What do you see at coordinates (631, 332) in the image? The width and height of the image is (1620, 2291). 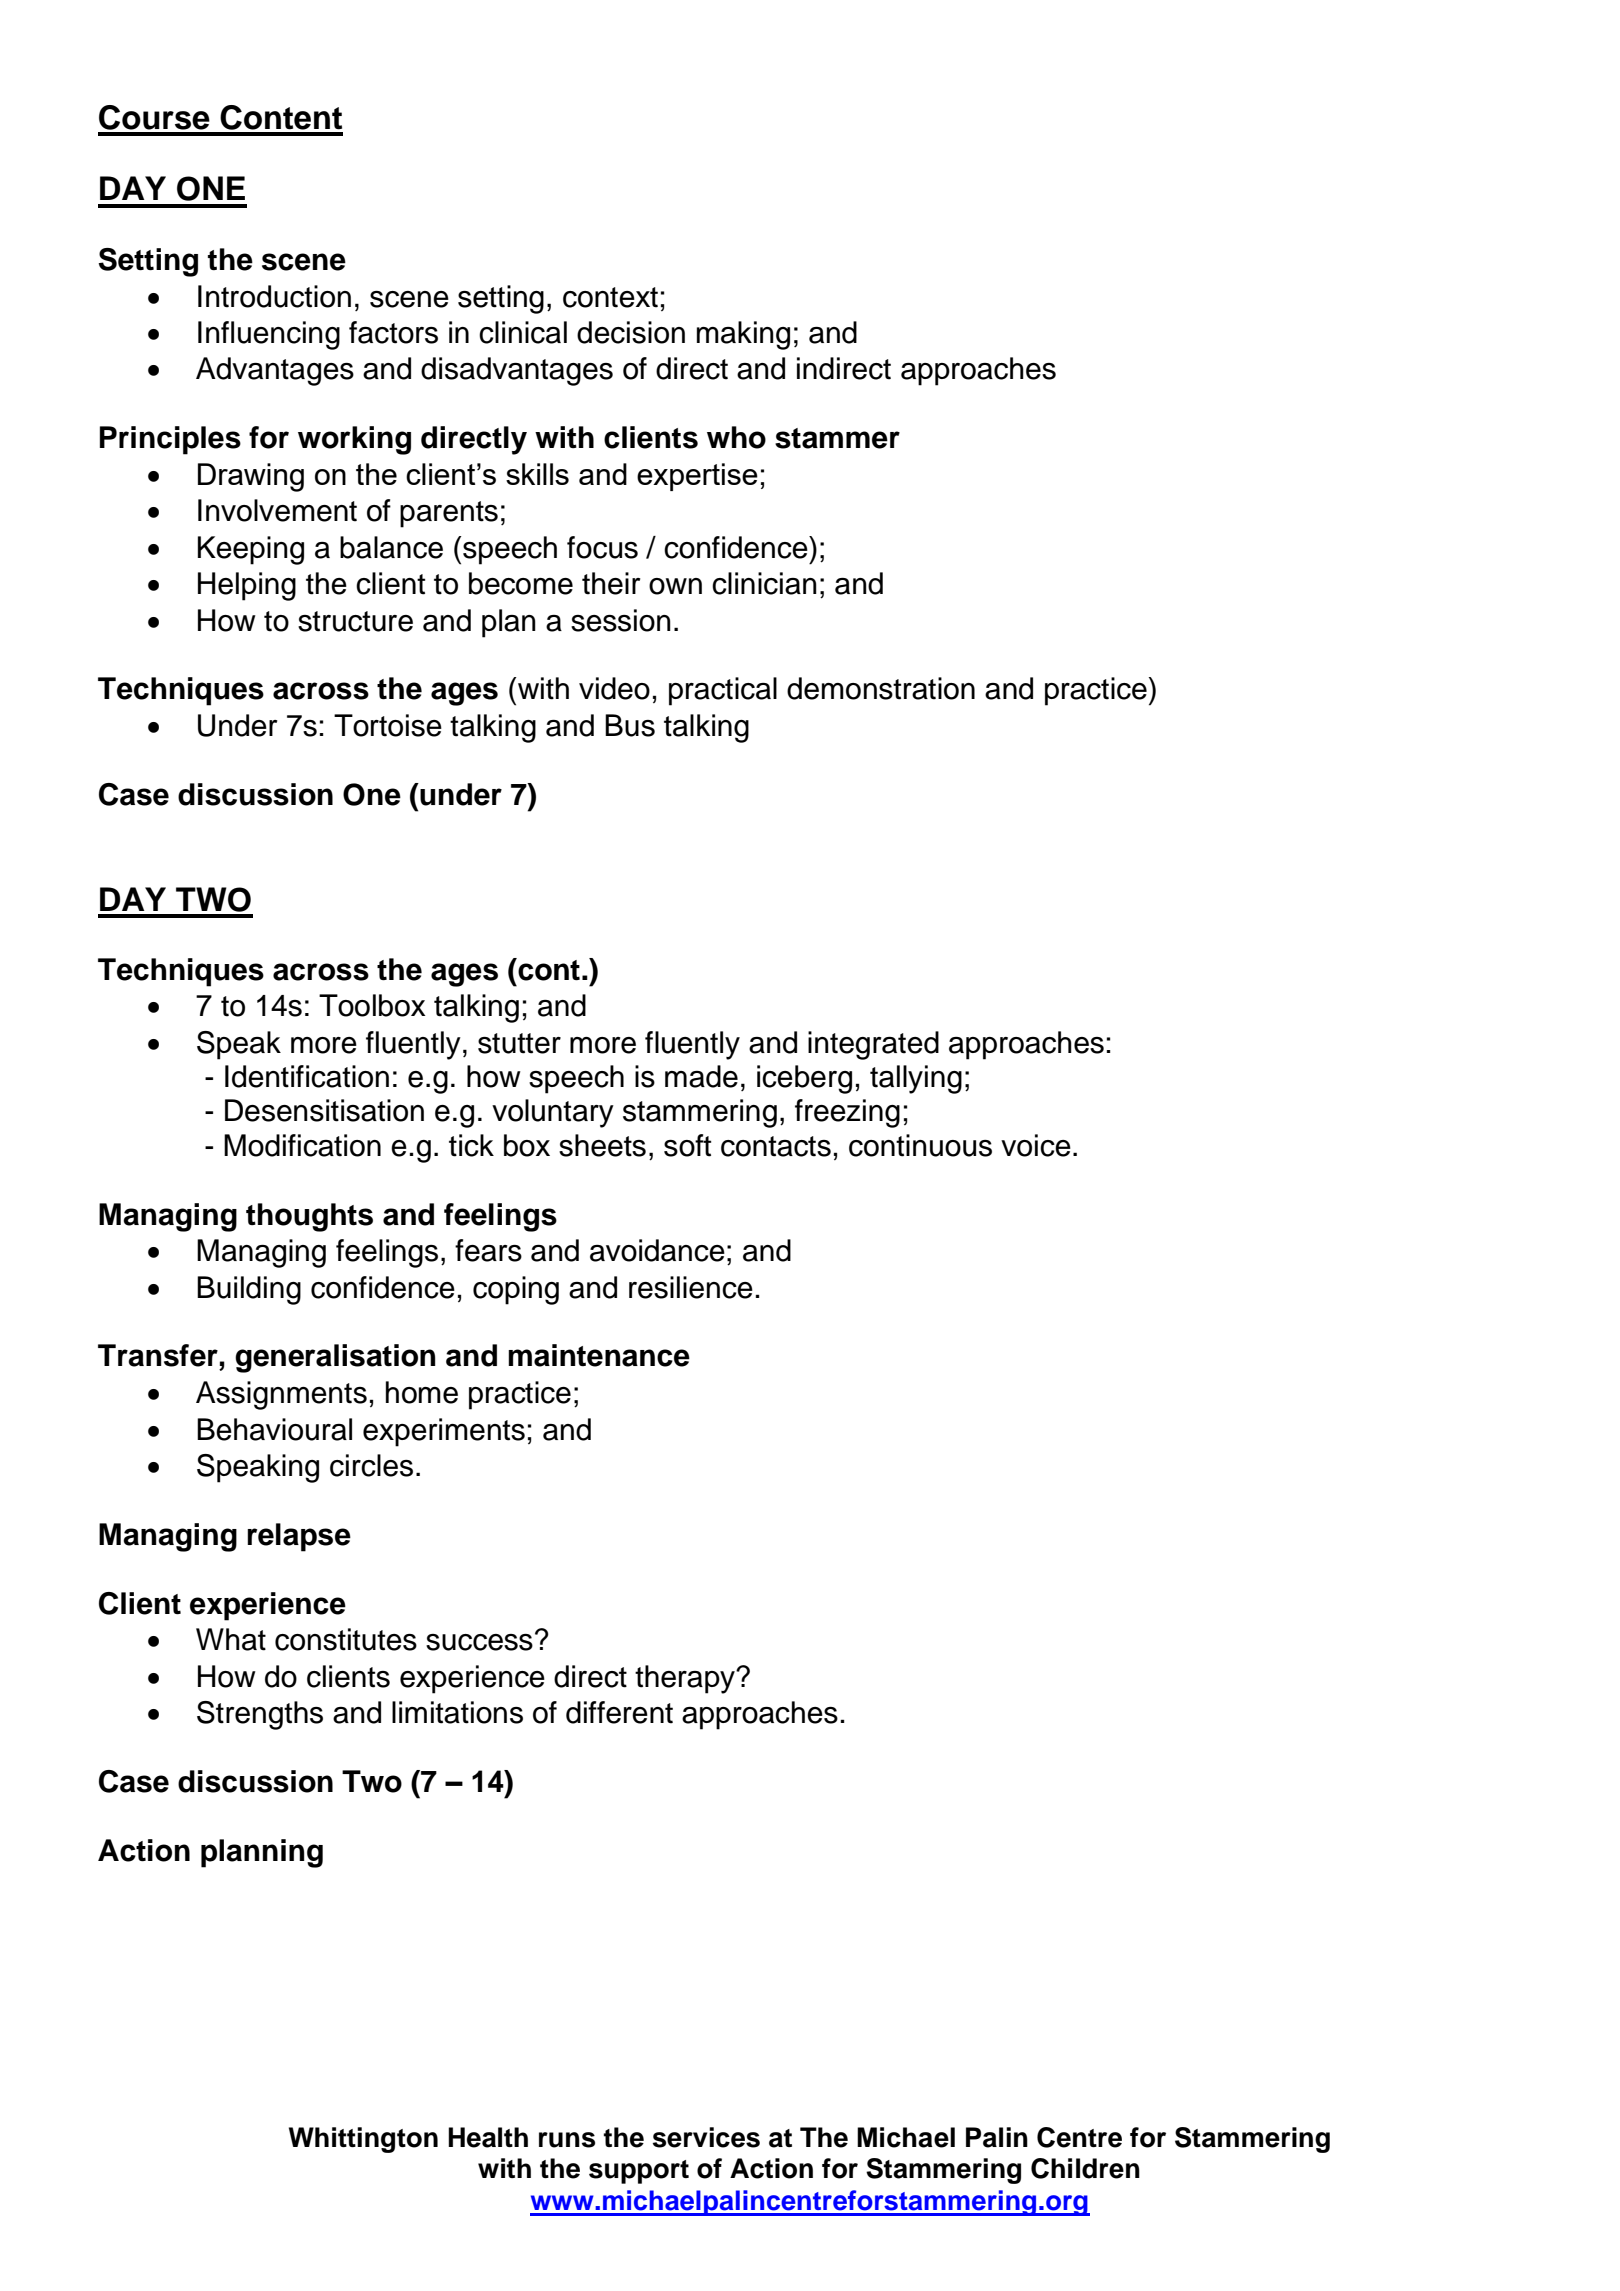 I see `decision` at bounding box center [631, 332].
